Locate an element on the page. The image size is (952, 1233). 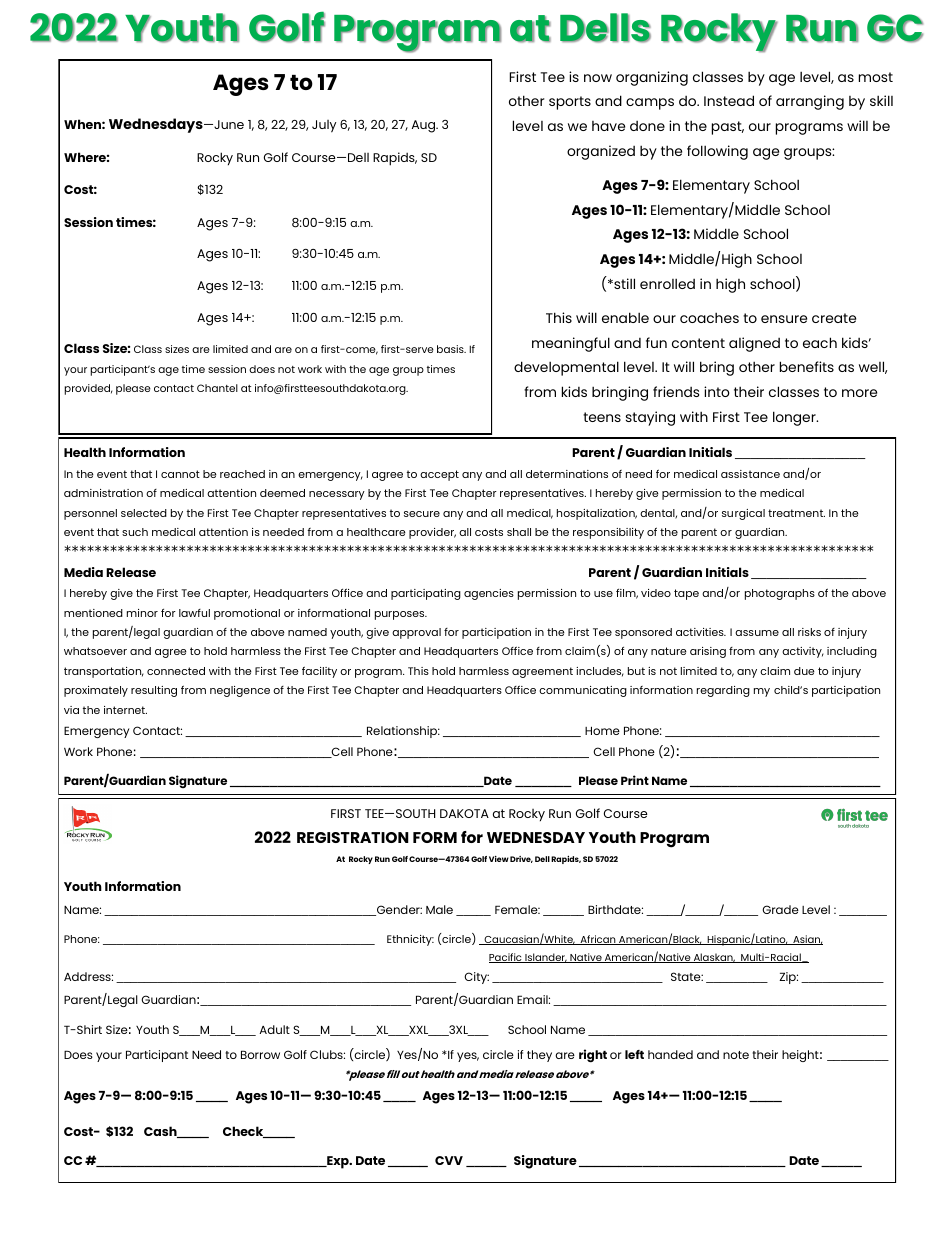
arranging is located at coordinates (810, 102).
